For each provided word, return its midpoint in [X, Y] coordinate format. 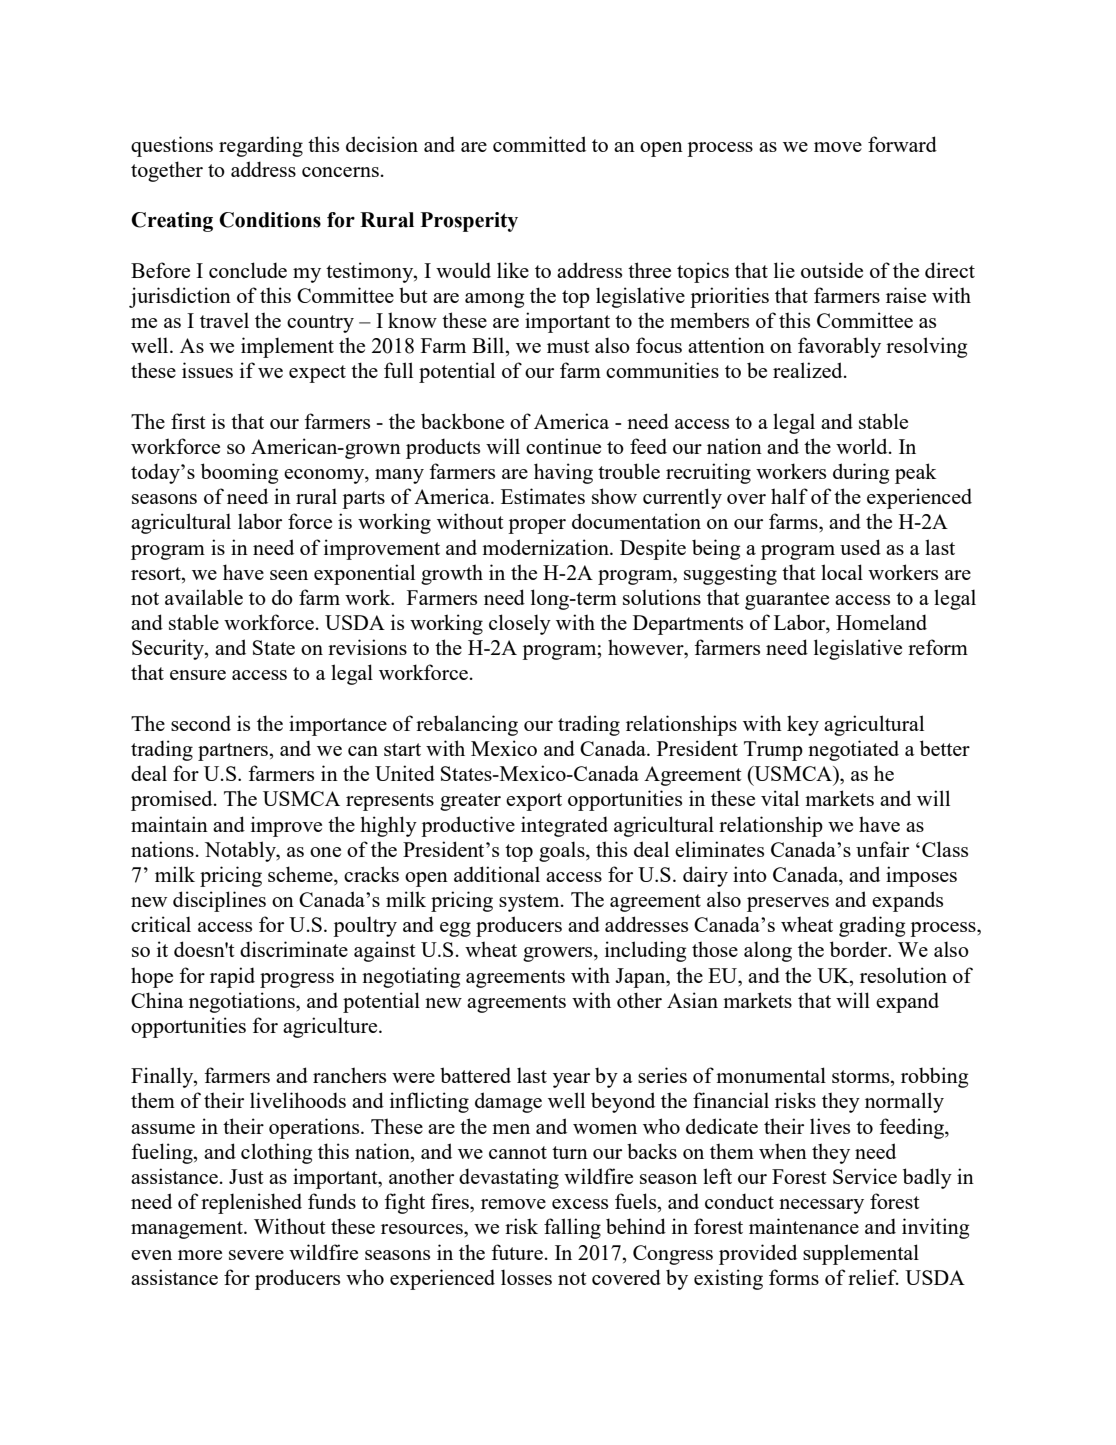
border [860, 949]
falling [572, 1228]
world [863, 446]
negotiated [853, 750]
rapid [232, 977]
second [201, 723]
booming [239, 473]
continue [563, 446]
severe [256, 1255]
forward [902, 144]
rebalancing [467, 725]
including [645, 951]
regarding [261, 146]
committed [539, 144]
